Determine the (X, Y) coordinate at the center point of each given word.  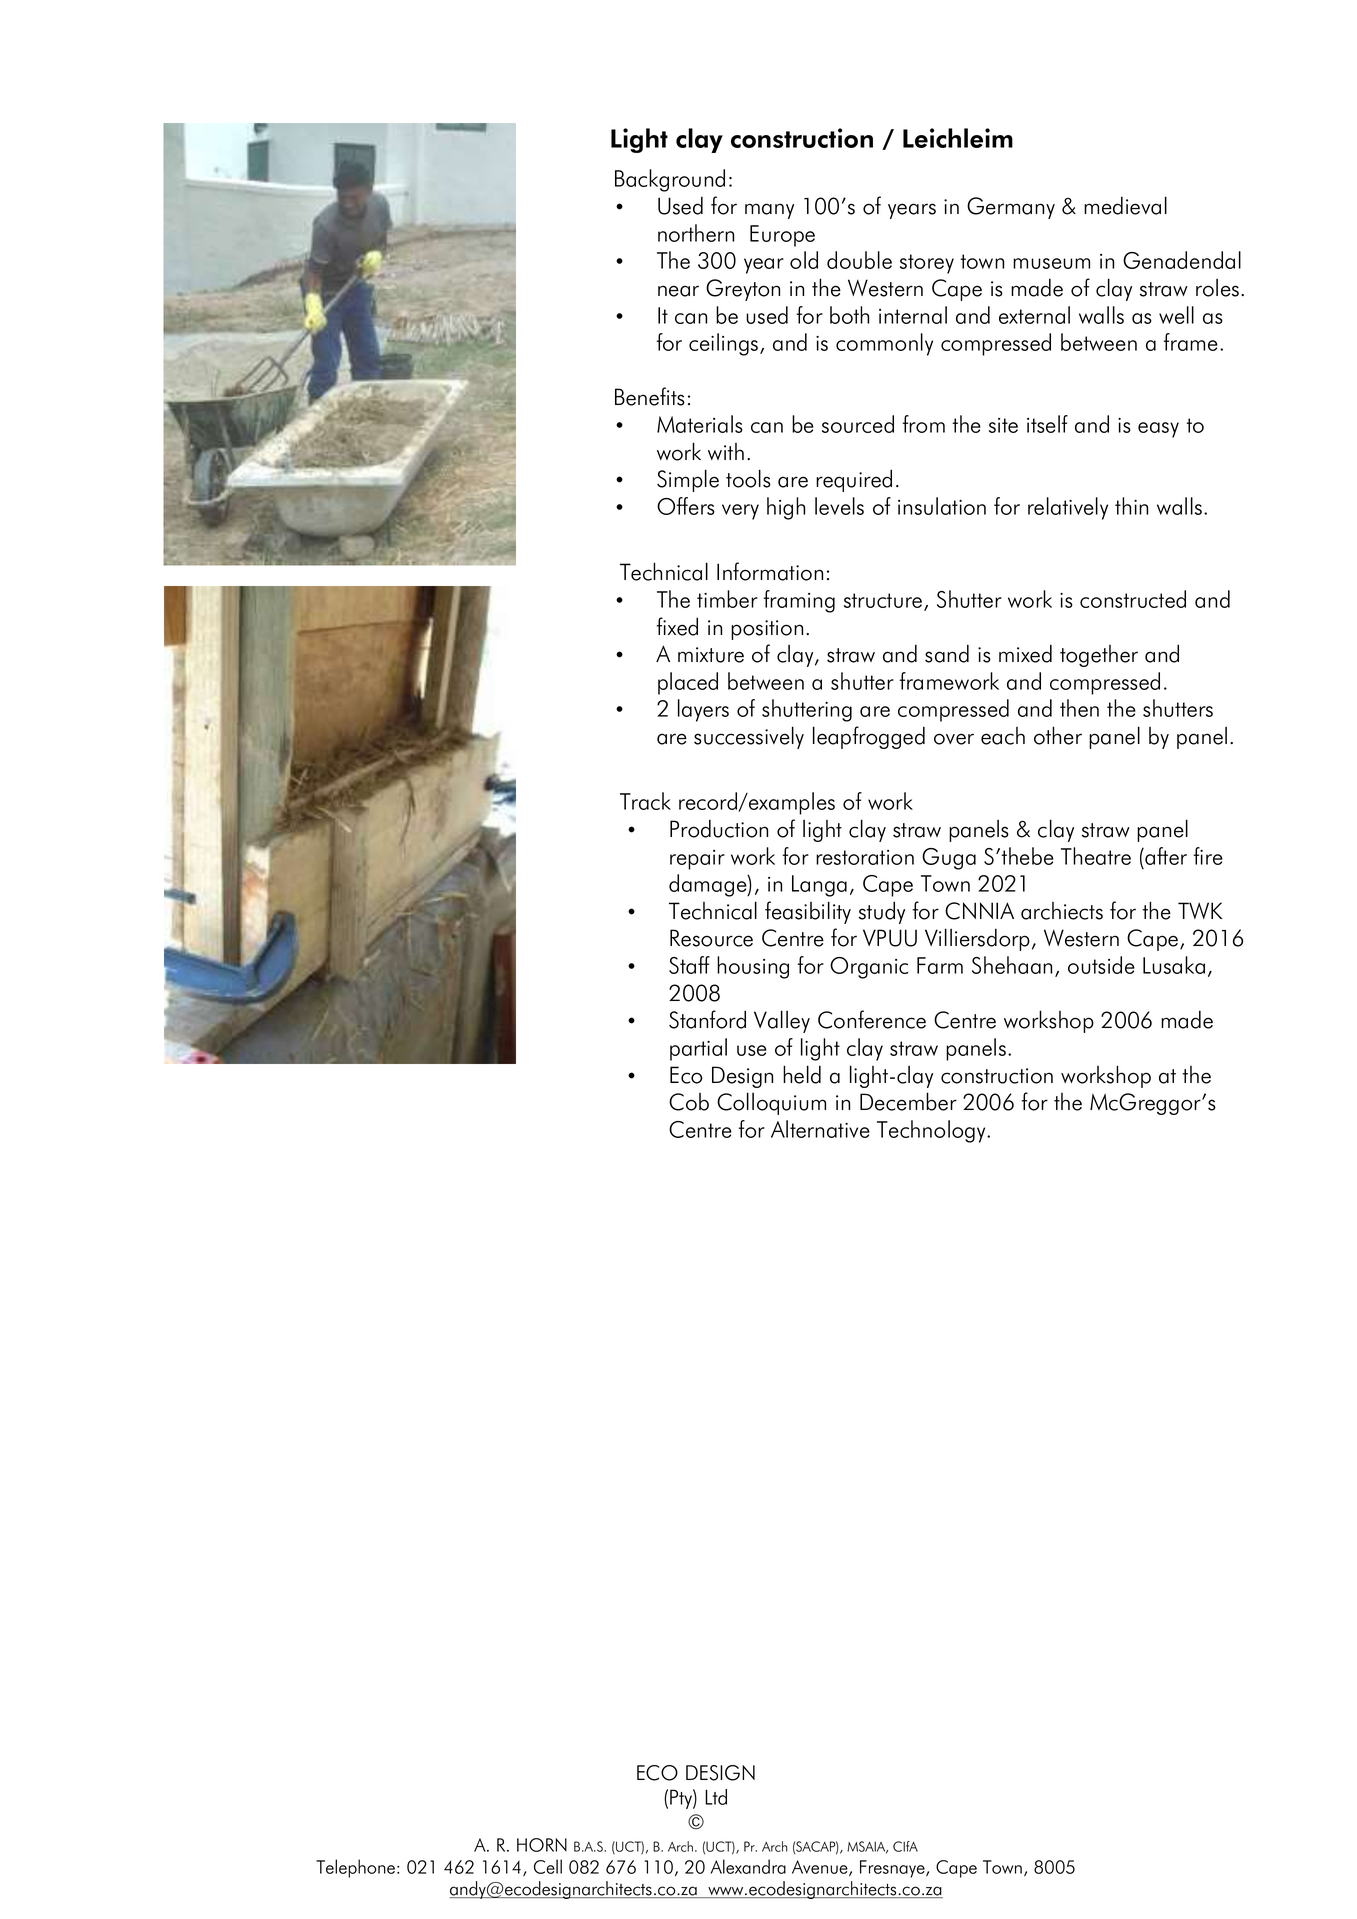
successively (749, 737)
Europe (782, 236)
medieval (1125, 205)
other (1058, 735)
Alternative (820, 1129)
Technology (932, 1131)
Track (645, 801)
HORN (542, 1845)
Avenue (821, 1868)
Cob (689, 1102)
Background (670, 180)
